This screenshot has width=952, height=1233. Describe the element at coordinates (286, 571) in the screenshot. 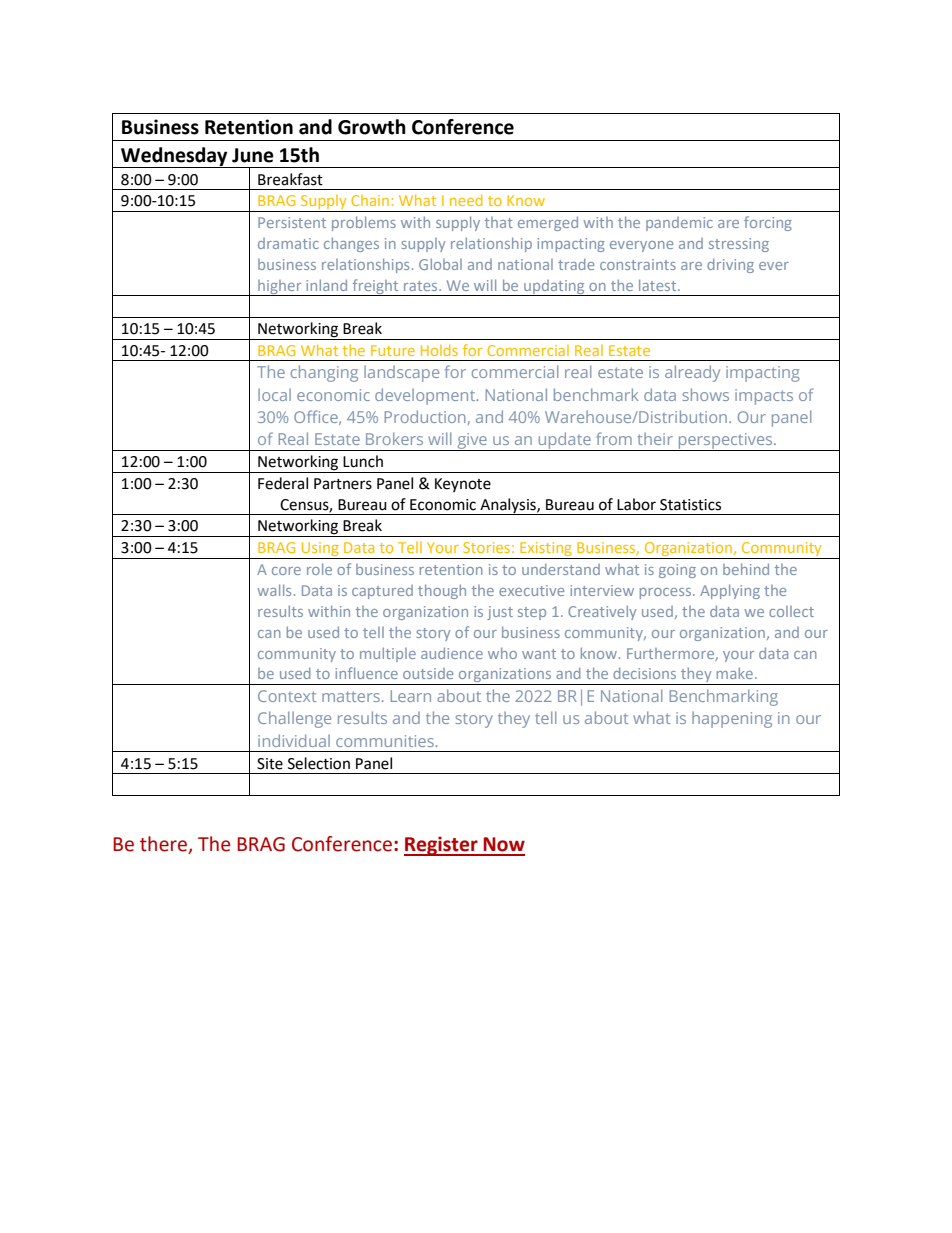

I see `core` at that location.
